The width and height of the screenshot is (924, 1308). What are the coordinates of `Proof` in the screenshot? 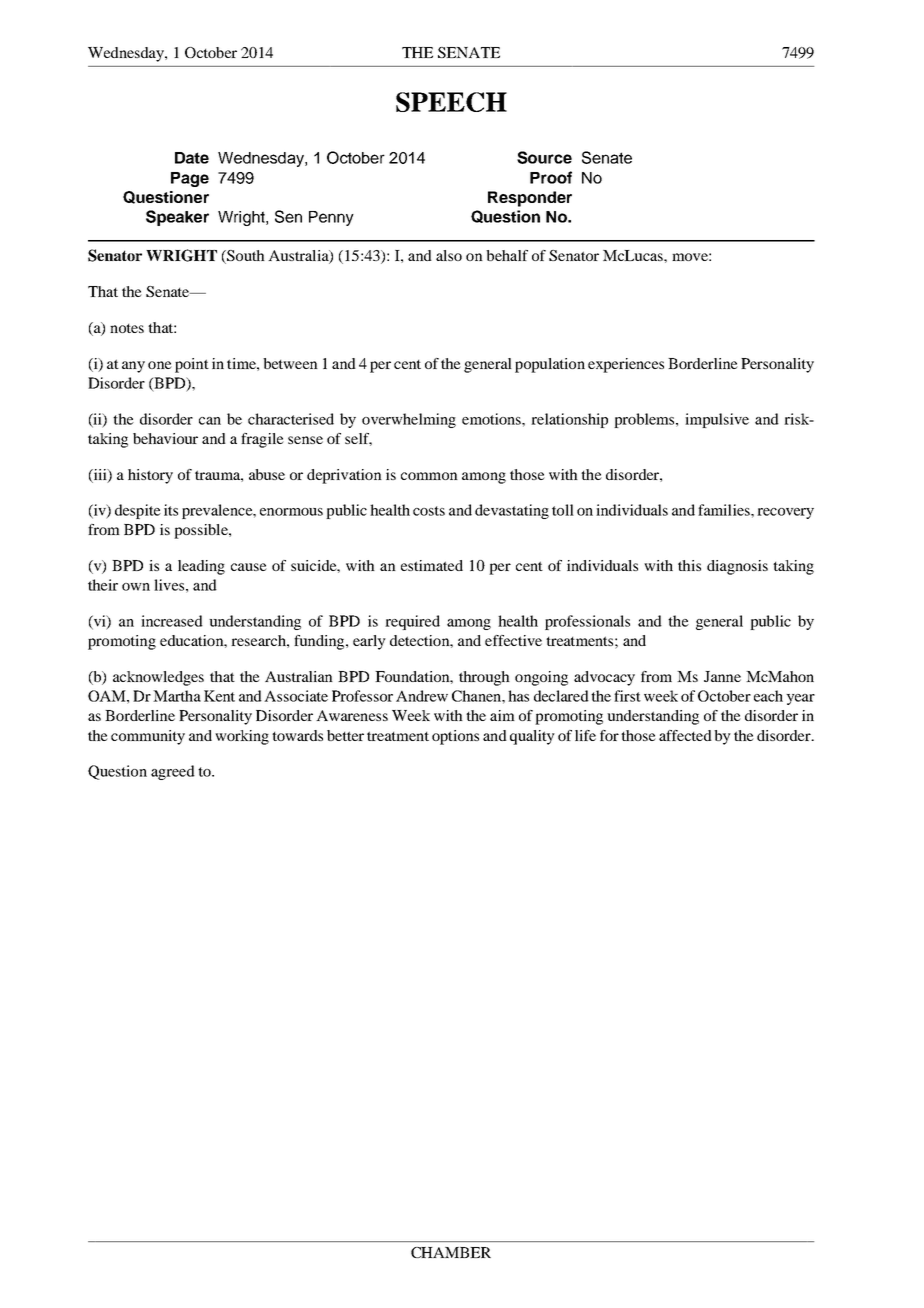 It's located at (551, 177).
